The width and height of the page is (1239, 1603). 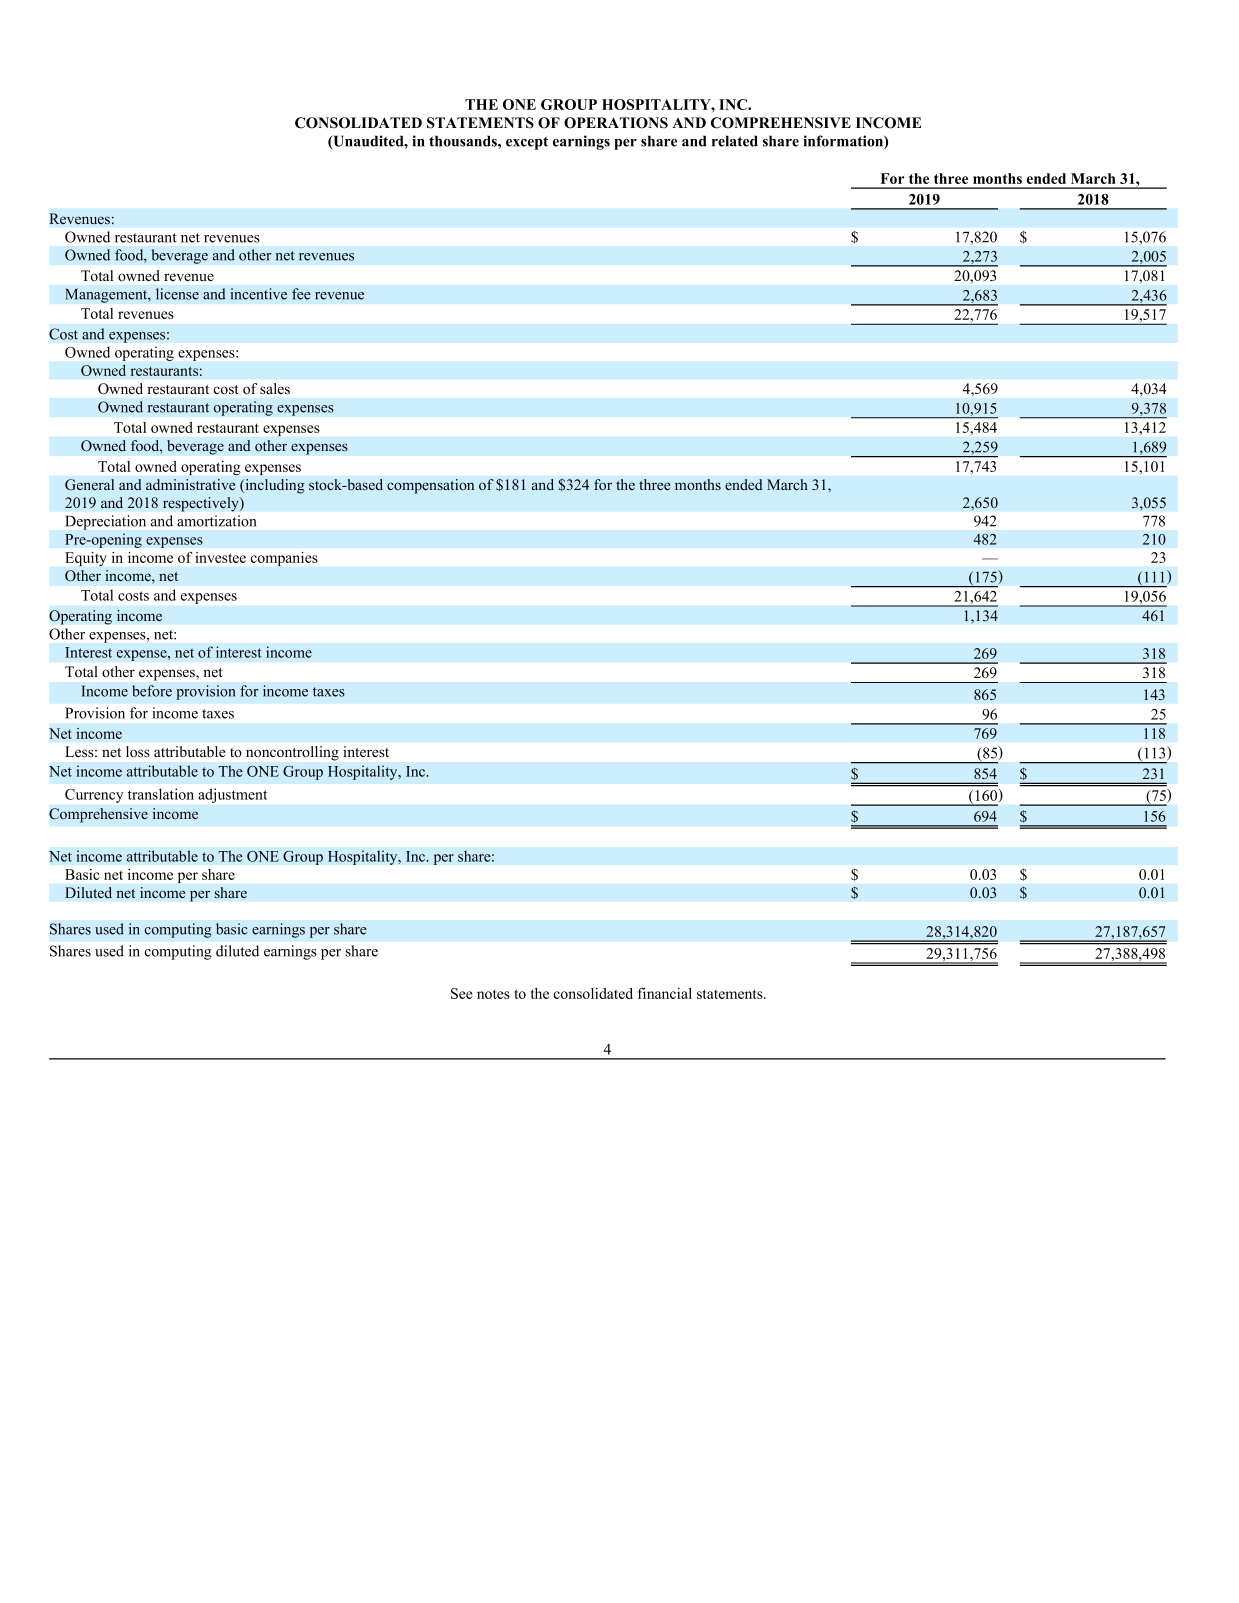 I want to click on sales, so click(x=275, y=388).
